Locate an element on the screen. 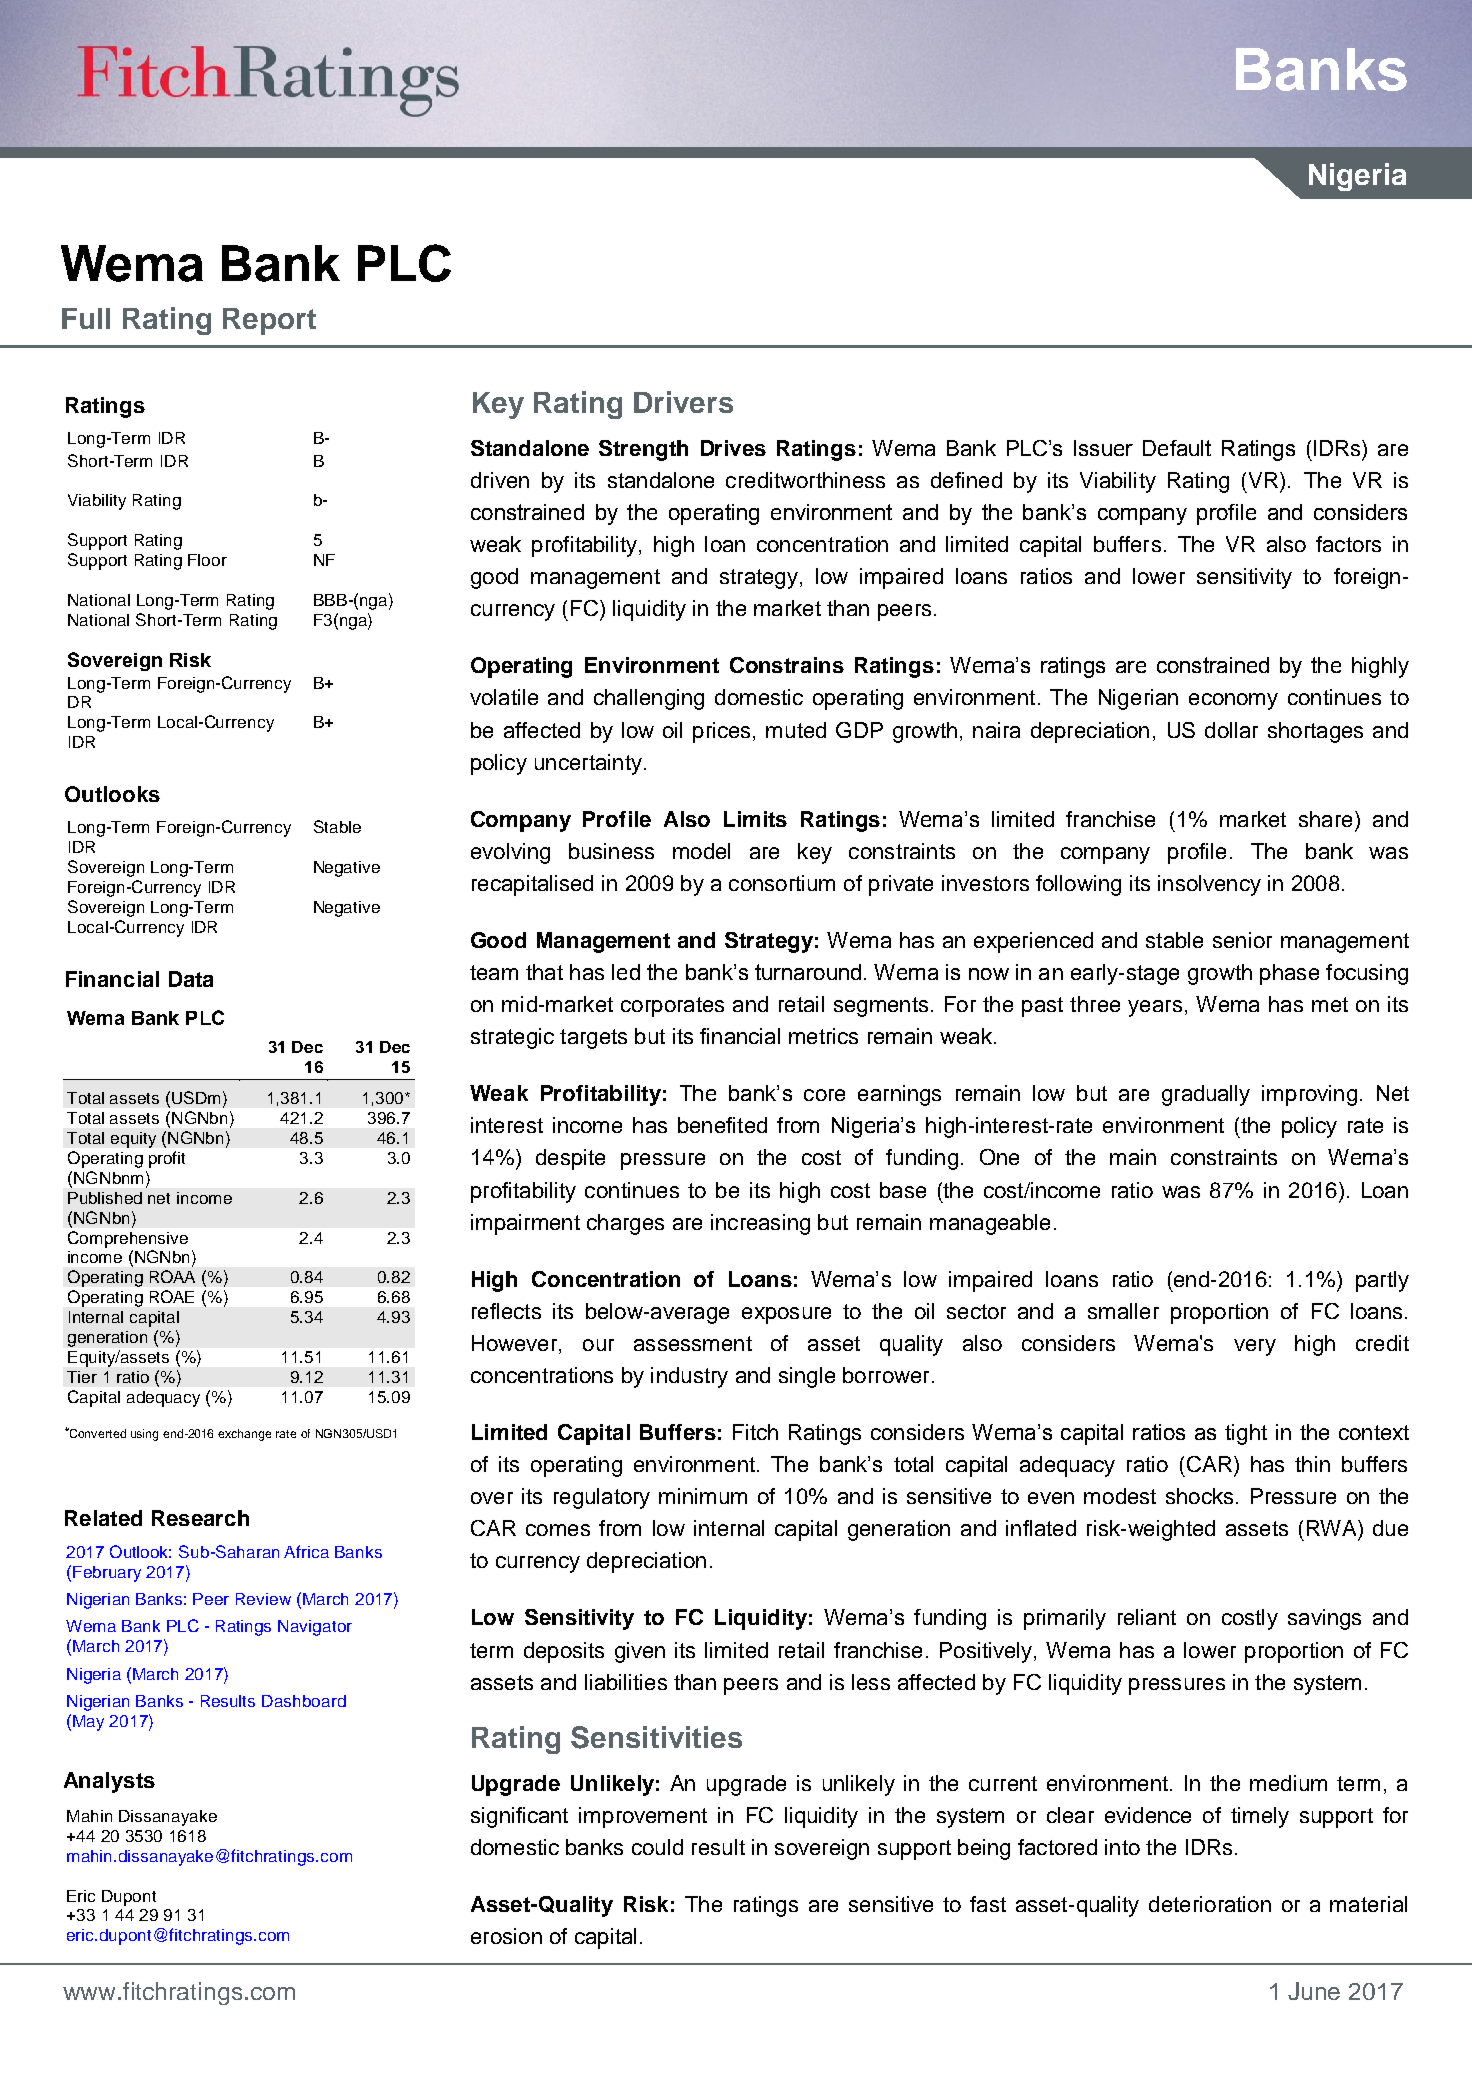 This screenshot has height=2082, width=1472. Default is located at coordinates (1177, 448).
